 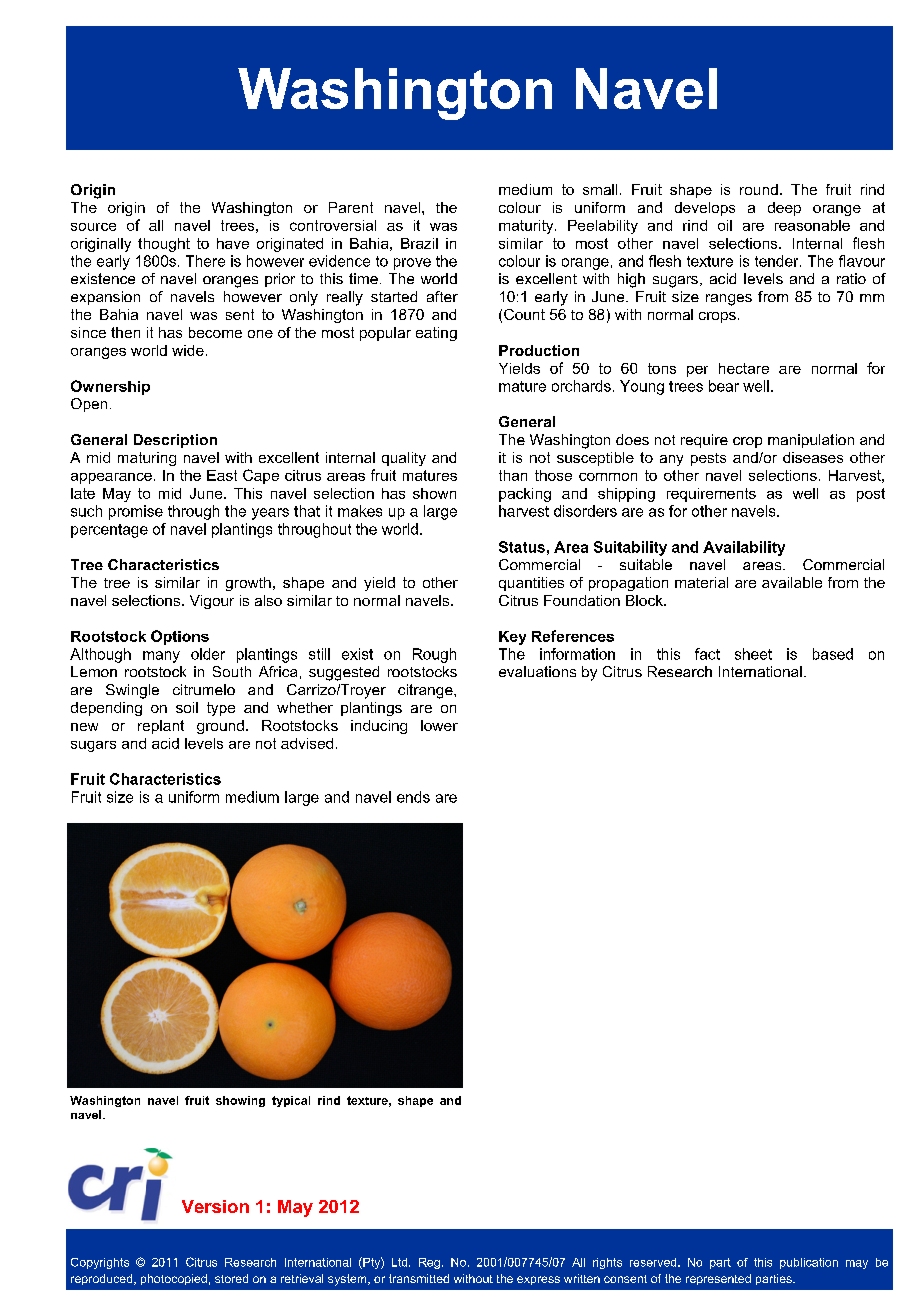 What do you see at coordinates (654, 1262) in the page?
I see `reserved` at bounding box center [654, 1262].
